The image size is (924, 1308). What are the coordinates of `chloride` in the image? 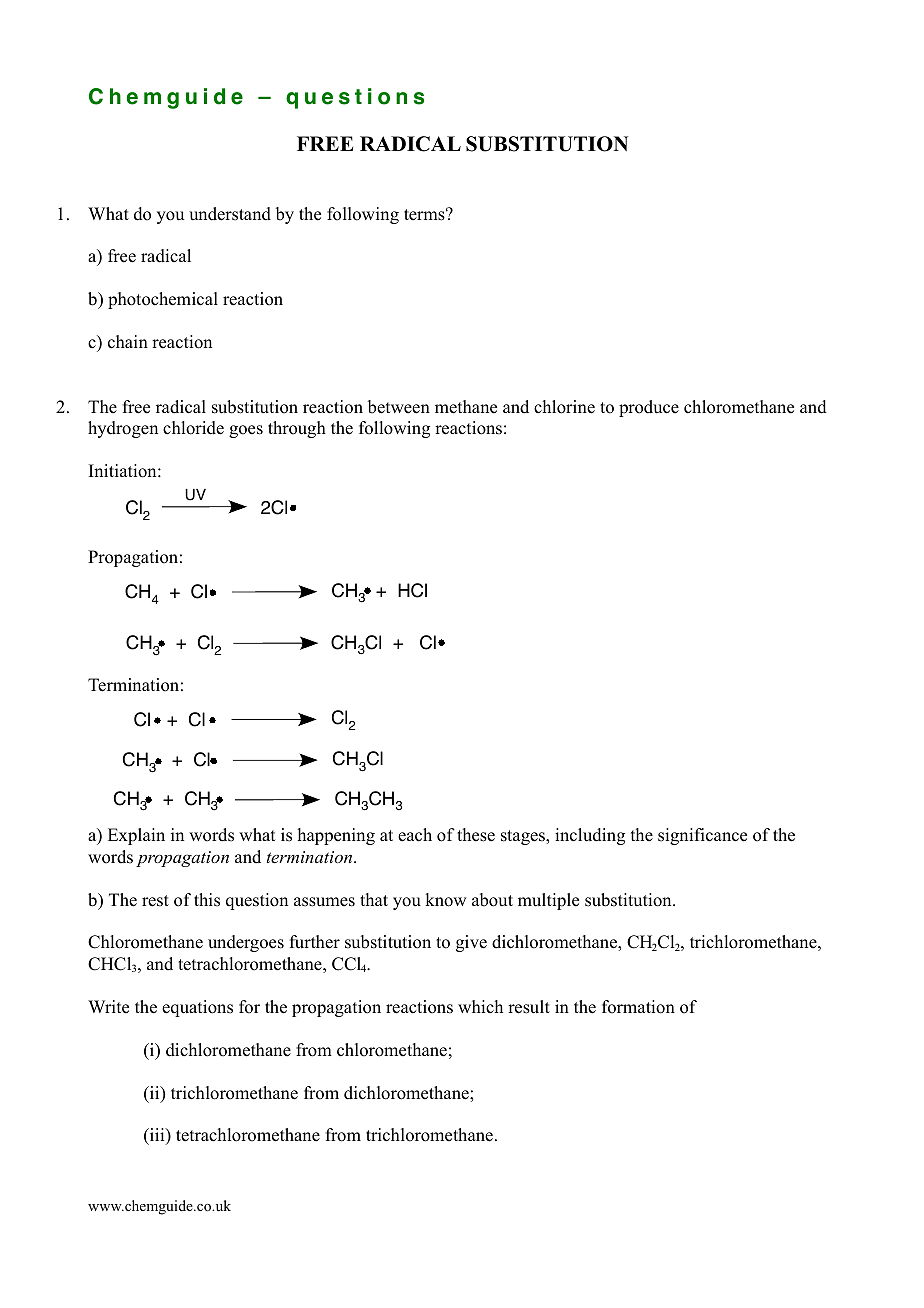 It's located at (193, 428).
